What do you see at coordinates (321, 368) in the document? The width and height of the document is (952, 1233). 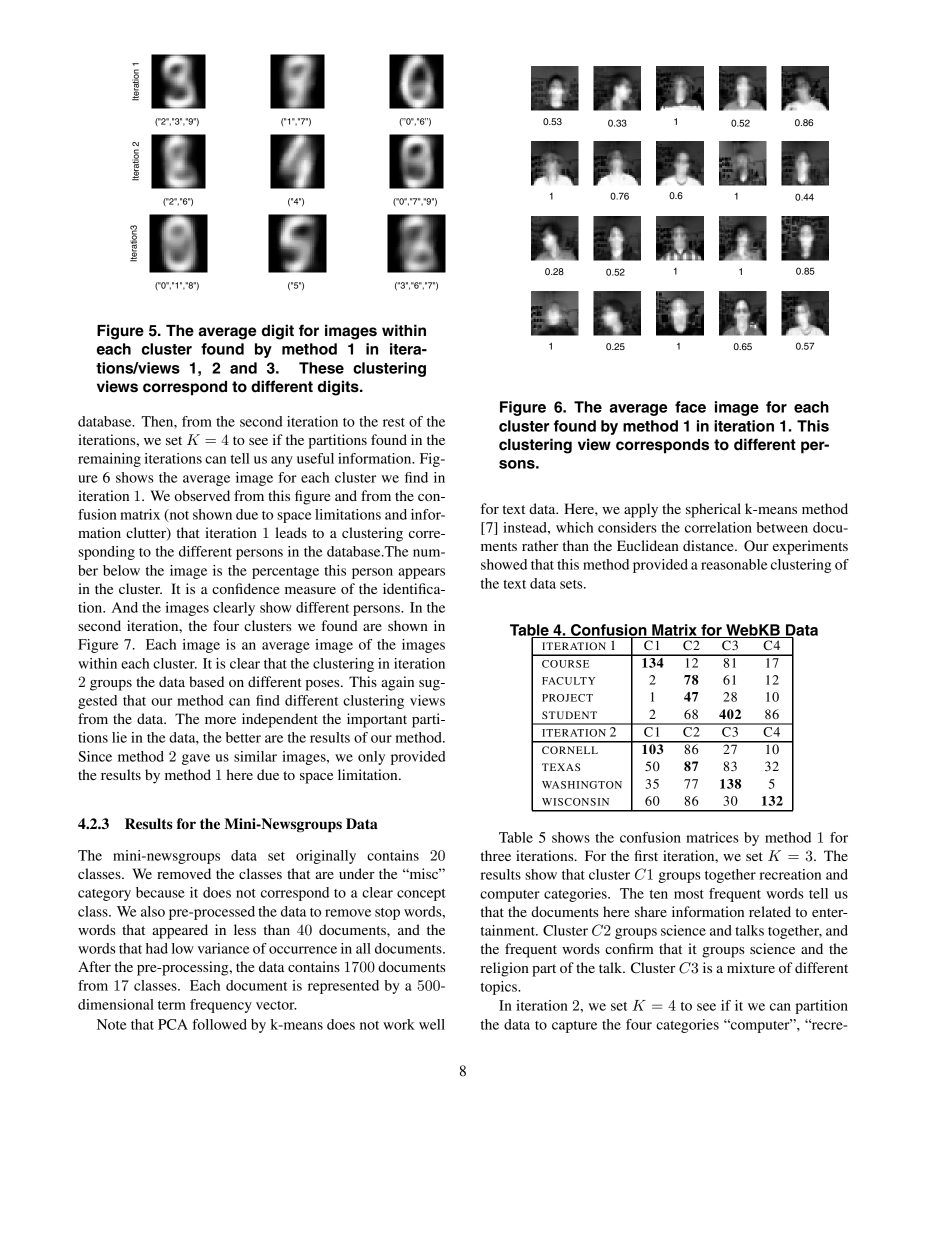 I see `These` at bounding box center [321, 368].
